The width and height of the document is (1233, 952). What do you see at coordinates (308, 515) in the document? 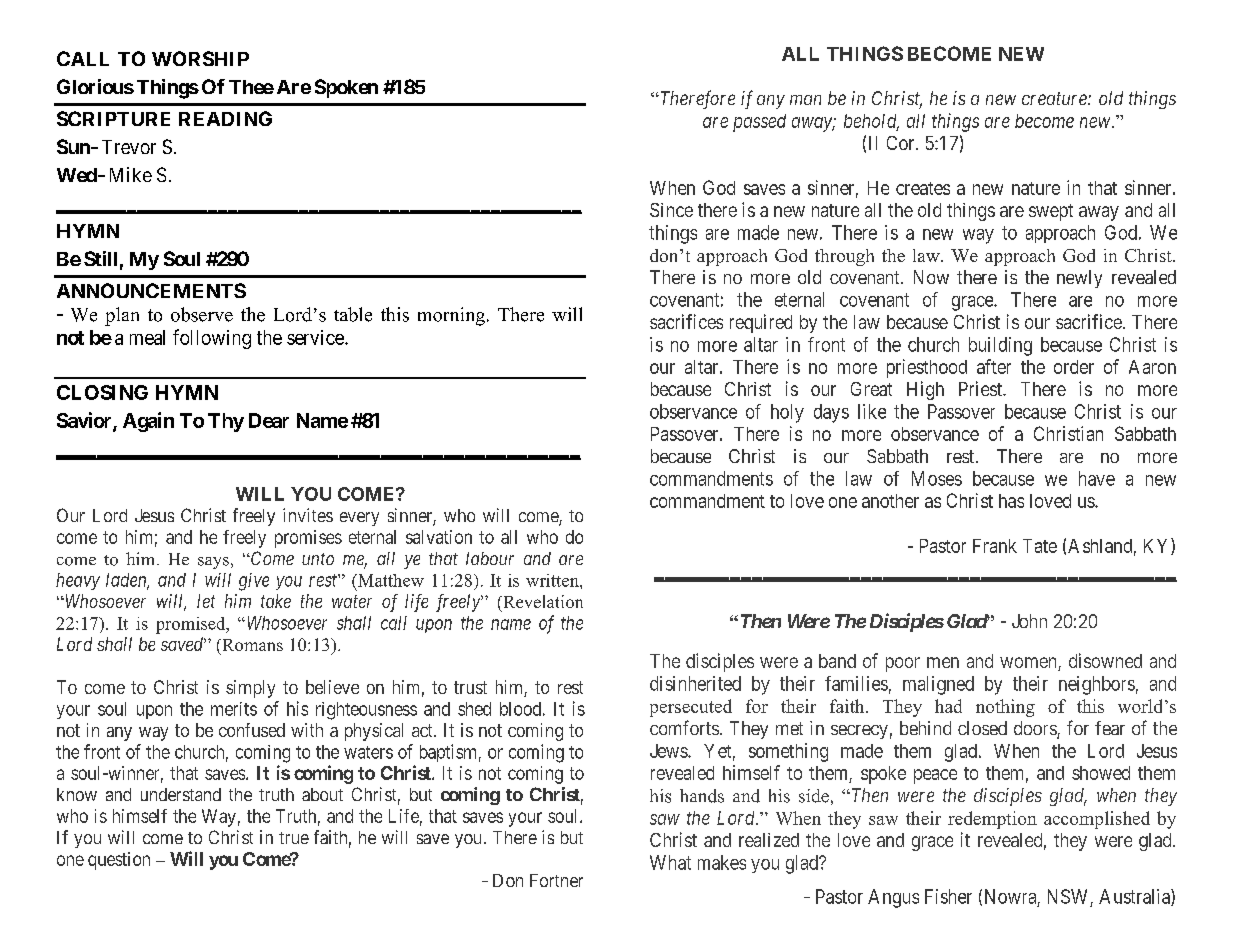
I see `invites` at bounding box center [308, 515].
